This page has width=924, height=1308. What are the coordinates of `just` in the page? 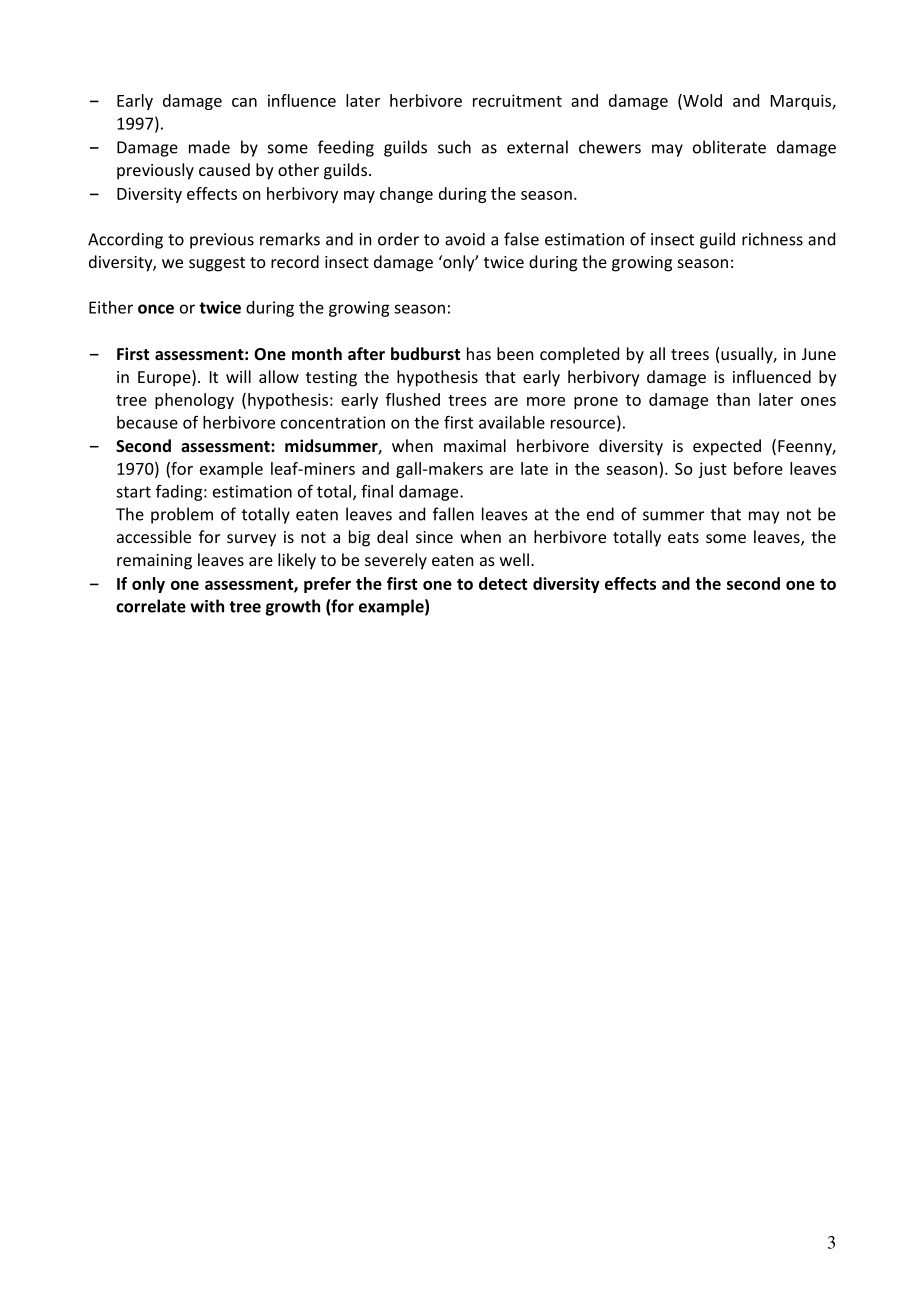 It's located at (712, 470).
